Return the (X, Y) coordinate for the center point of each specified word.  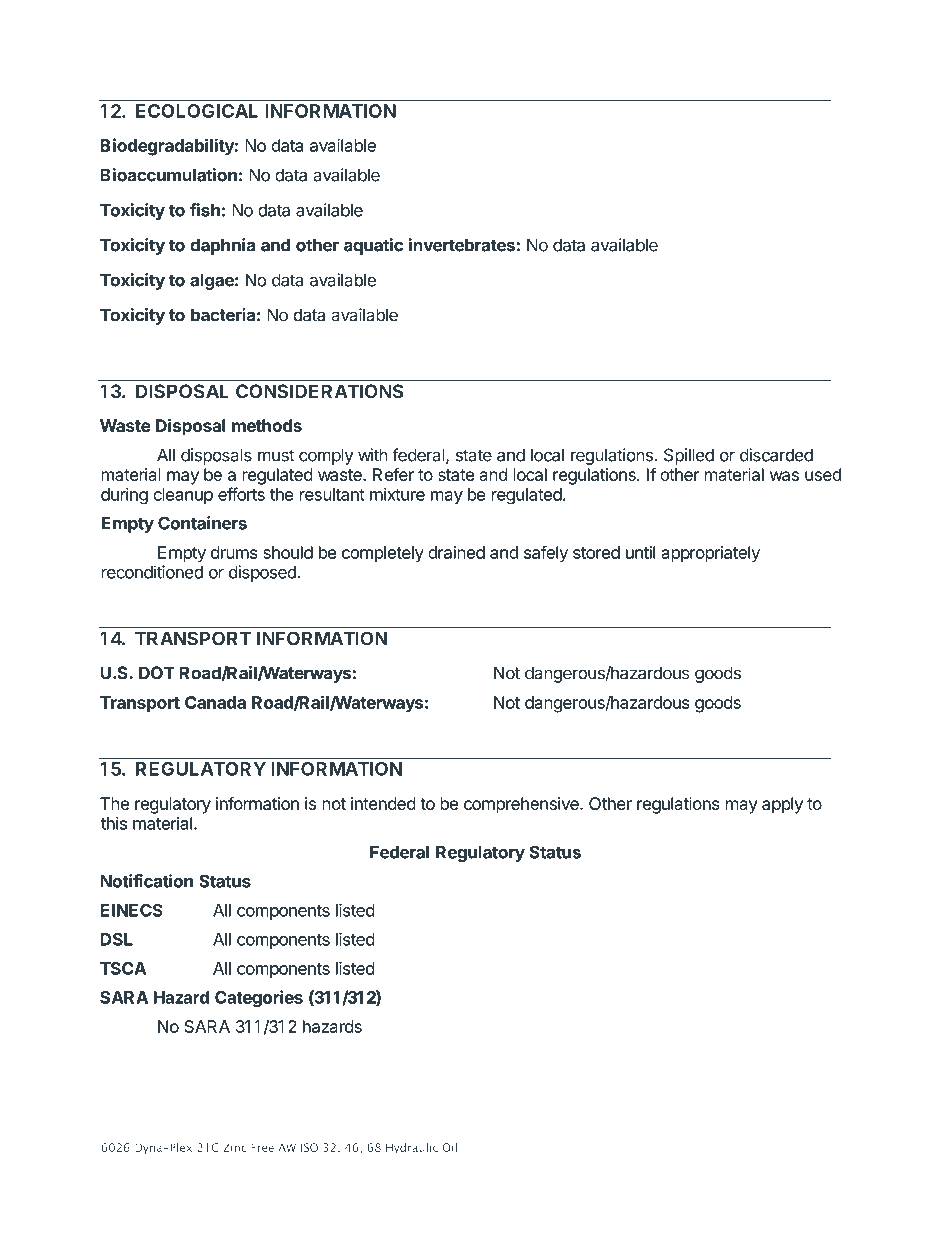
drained (456, 552)
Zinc (234, 1147)
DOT (157, 673)
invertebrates (462, 245)
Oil (449, 1147)
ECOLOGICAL (197, 111)
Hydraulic (412, 1148)
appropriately (710, 554)
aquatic (373, 246)
